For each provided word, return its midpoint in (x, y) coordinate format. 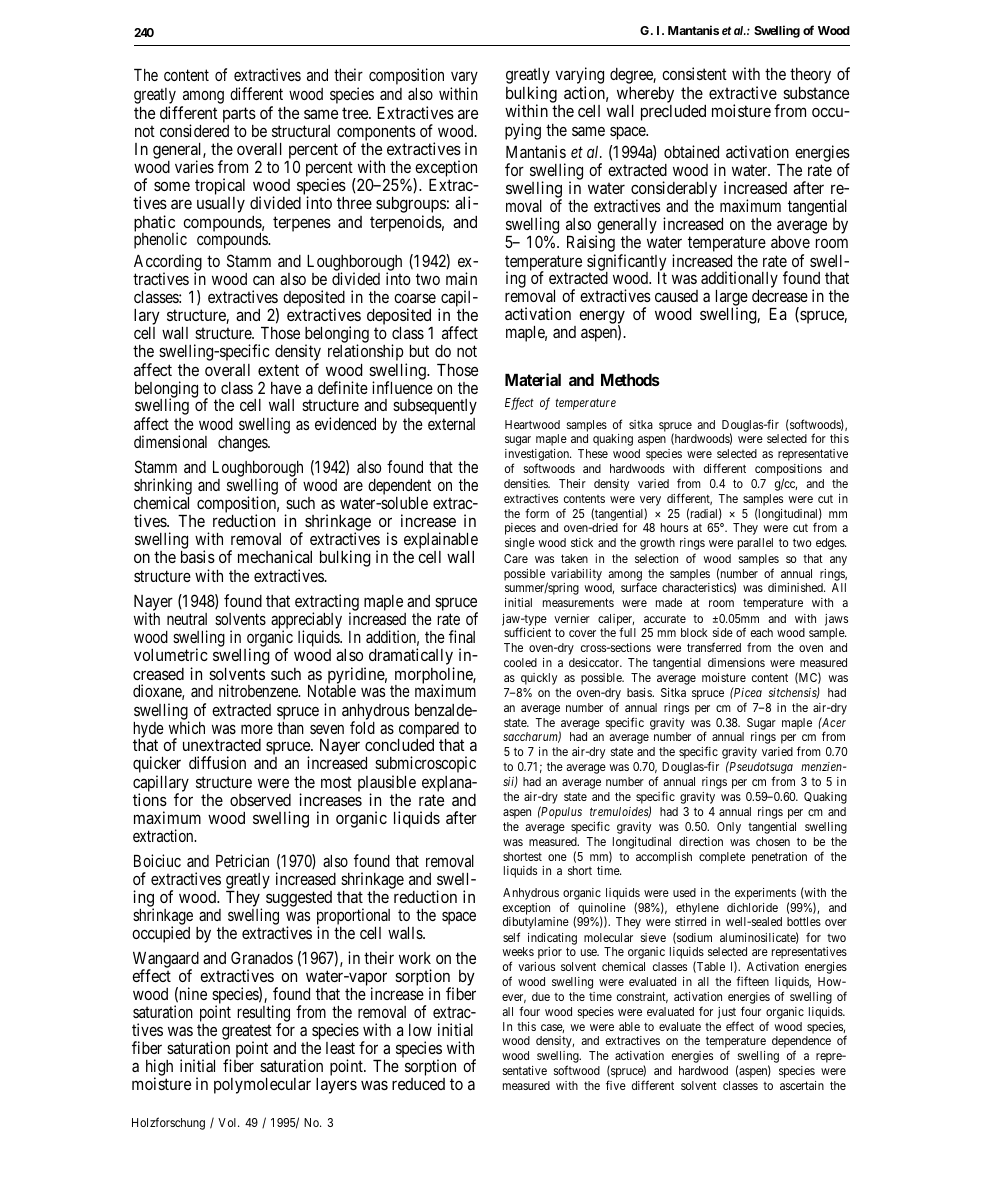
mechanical (275, 556)
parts (239, 115)
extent (278, 370)
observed (260, 800)
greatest (247, 1034)
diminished (796, 587)
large (732, 299)
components (375, 134)
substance (816, 93)
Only (729, 828)
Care (516, 558)
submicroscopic (425, 766)
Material (533, 379)
